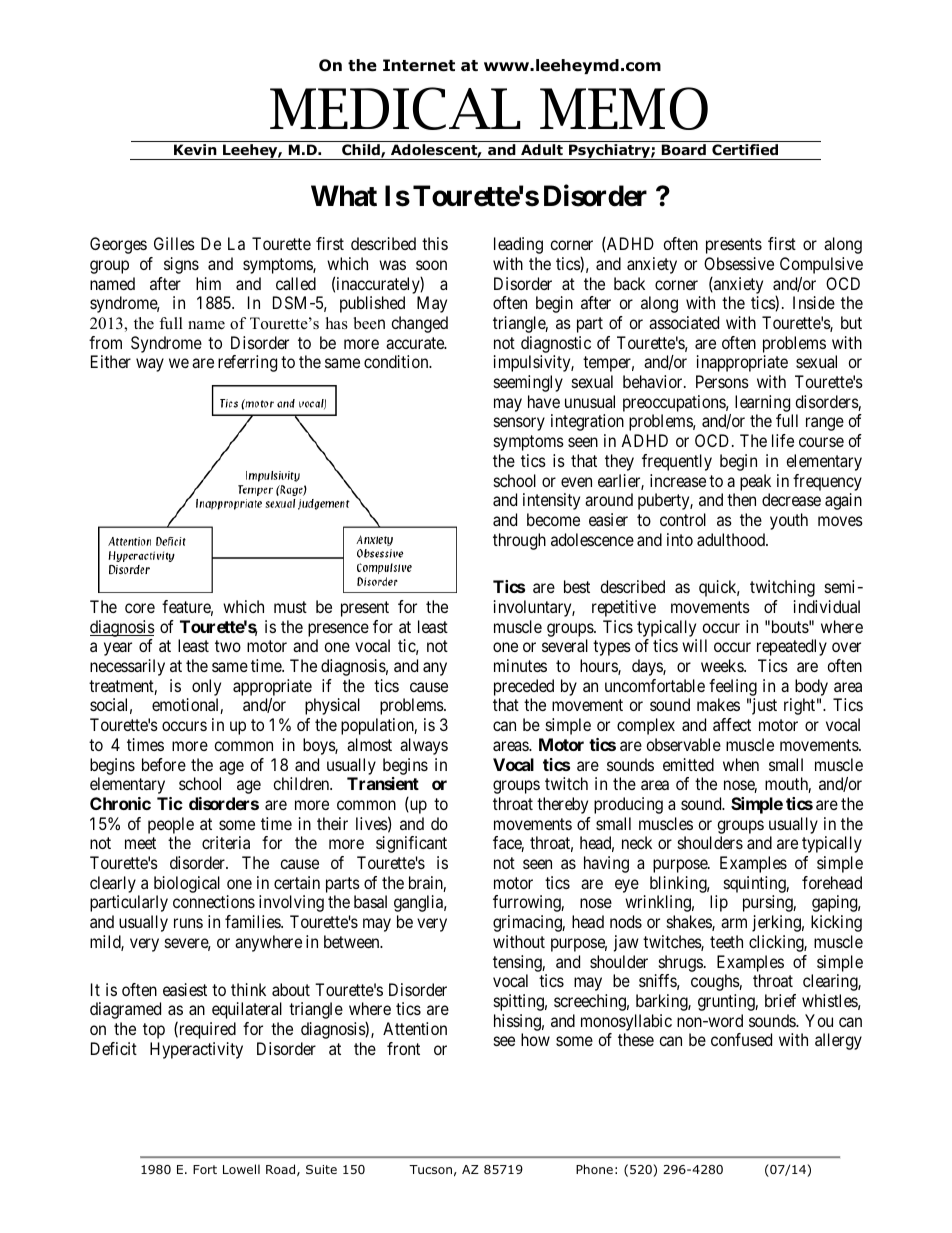 Image resolution: width=952 pixels, height=1233 pixels. What do you see at coordinates (174, 243) in the image?
I see `Gilles` at bounding box center [174, 243].
